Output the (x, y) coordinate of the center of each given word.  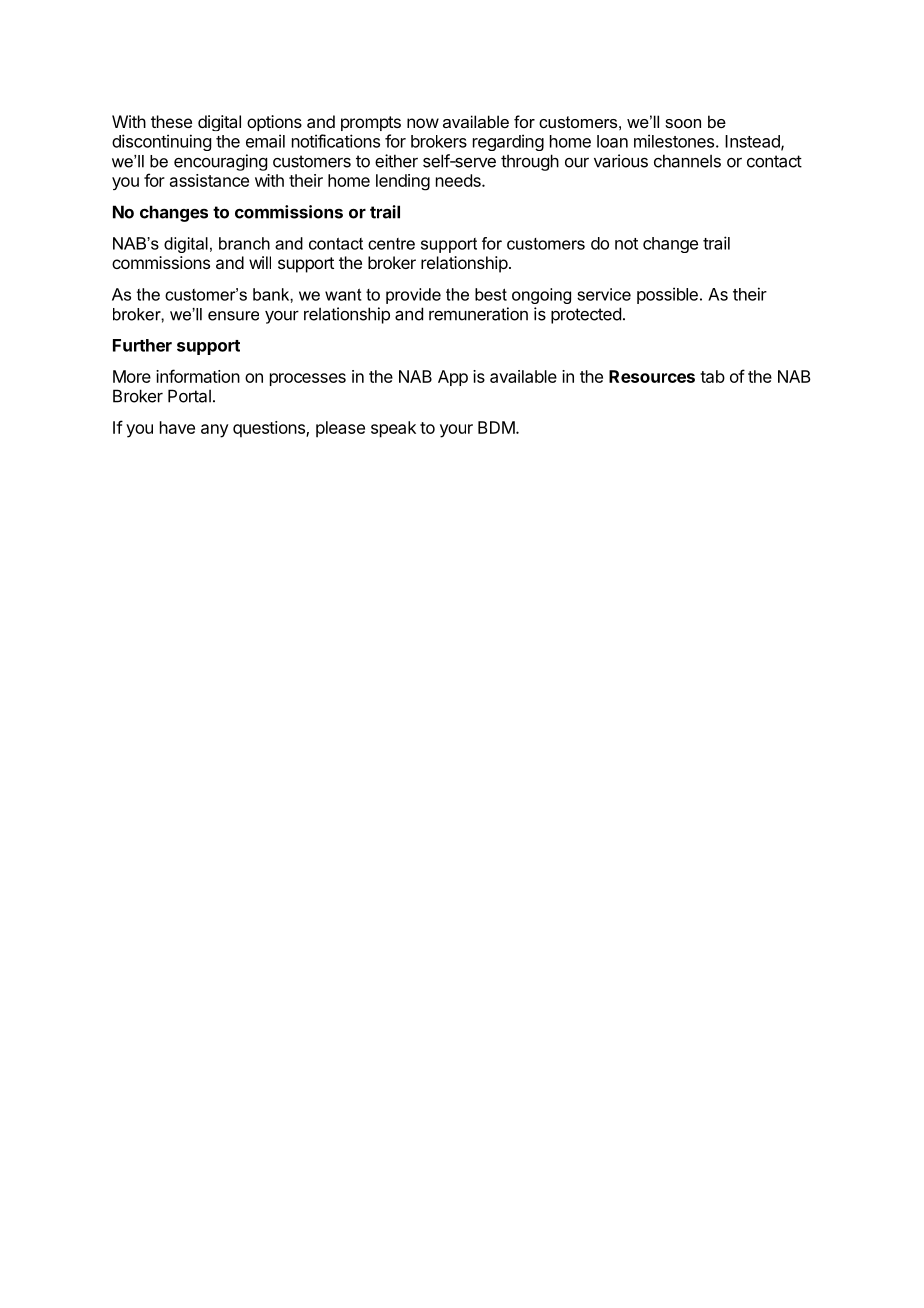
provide (413, 296)
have (177, 427)
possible (667, 295)
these (171, 121)
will (260, 262)
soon (683, 123)
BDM (496, 427)
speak (393, 429)
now (423, 123)
